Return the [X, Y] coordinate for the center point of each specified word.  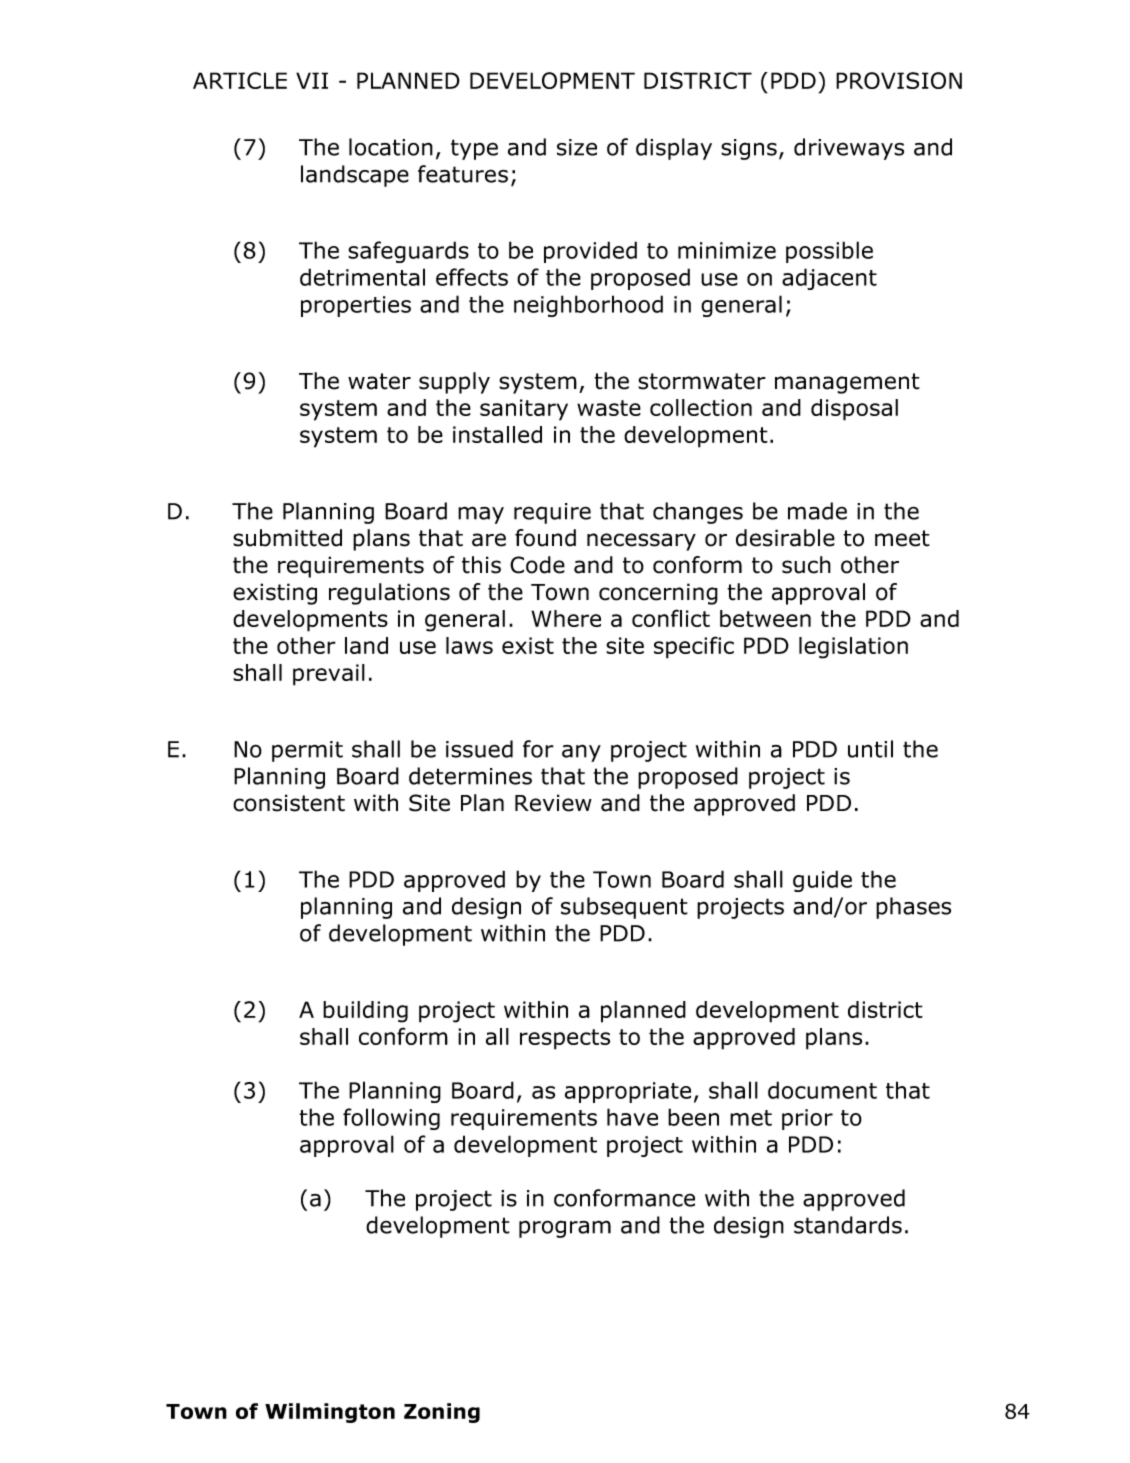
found [545, 538]
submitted [287, 538]
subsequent [624, 908]
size [577, 147]
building [365, 1012]
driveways [849, 149]
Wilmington [330, 1413]
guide [822, 881]
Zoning [442, 1413]
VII [312, 80]
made [817, 511]
